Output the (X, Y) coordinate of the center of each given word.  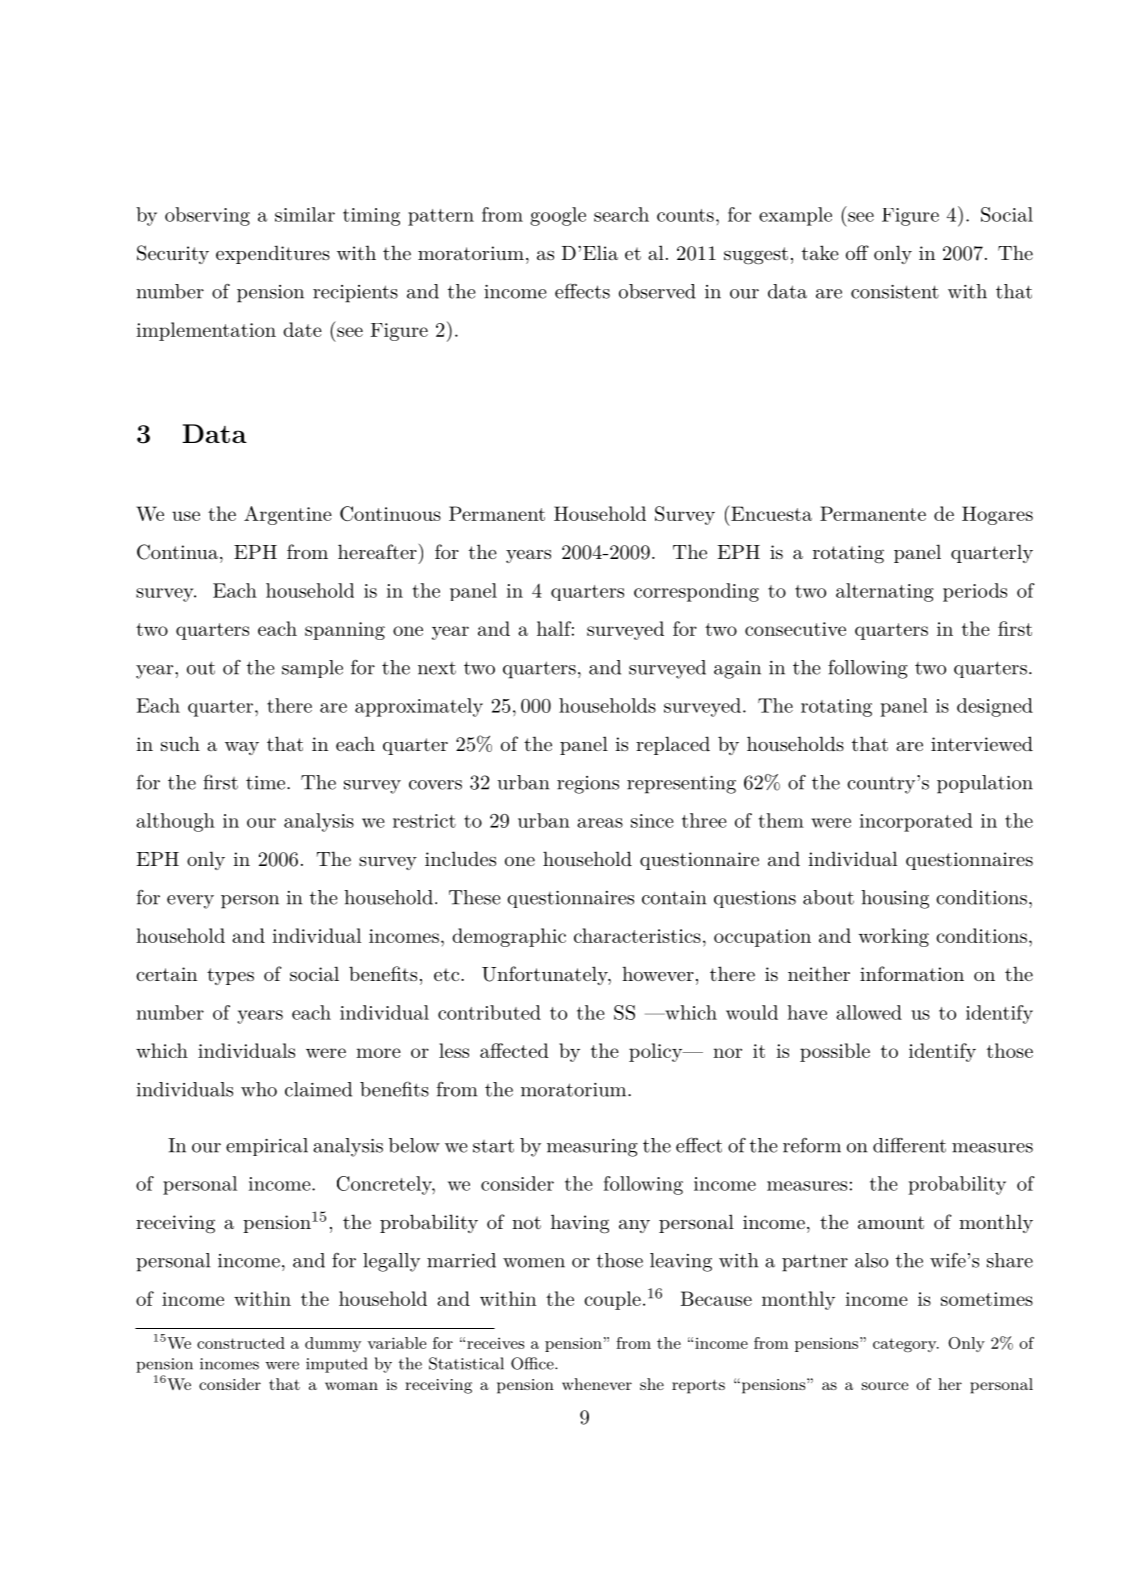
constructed (241, 1343)
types (230, 976)
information (912, 973)
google (558, 216)
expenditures (273, 254)
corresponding (696, 592)
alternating (885, 592)
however (658, 973)
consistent (895, 292)
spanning (345, 631)
